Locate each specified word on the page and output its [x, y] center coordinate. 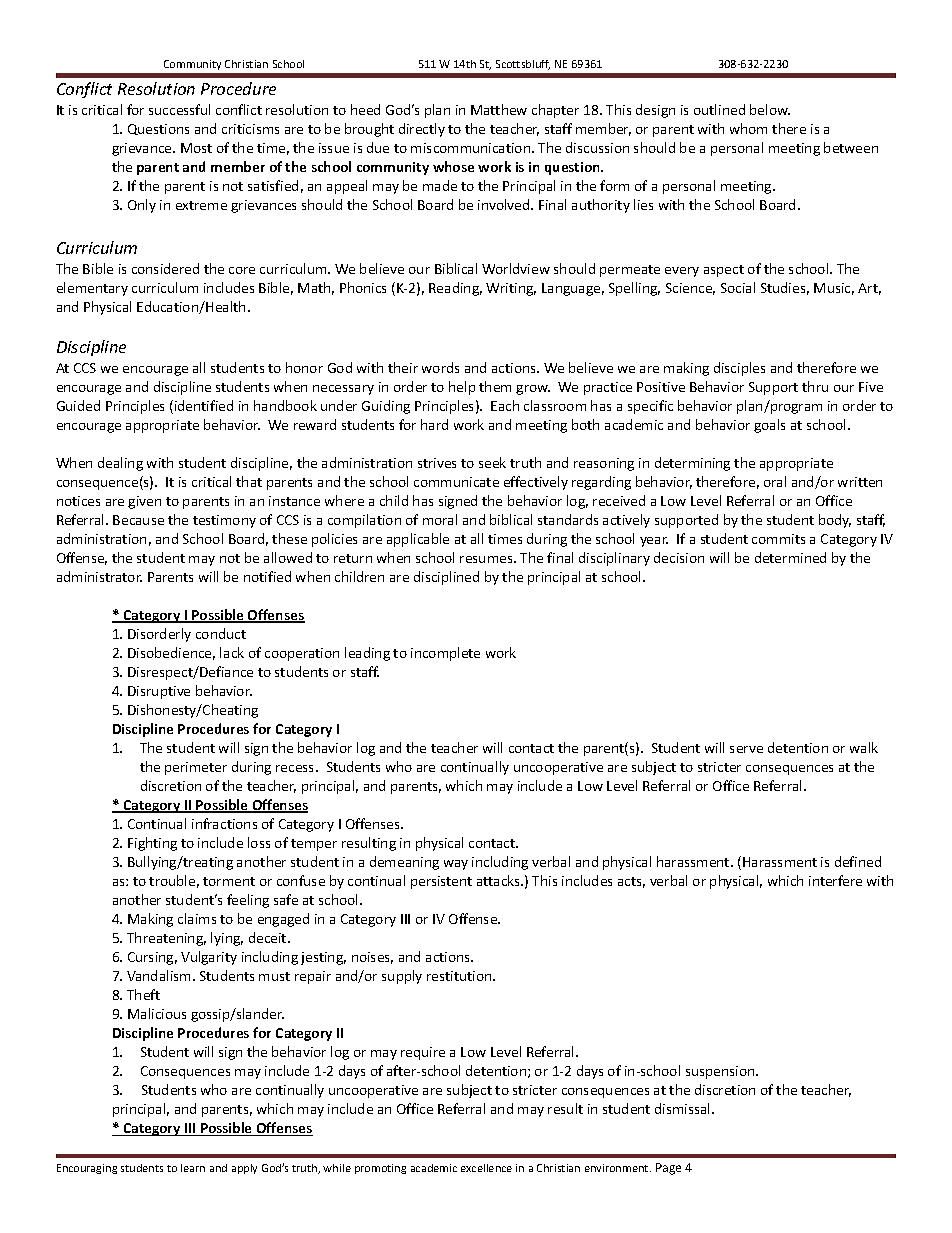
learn [193, 1168]
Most [196, 148]
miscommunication [472, 148]
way [456, 865]
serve [746, 749]
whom [748, 128]
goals [769, 426]
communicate [456, 482]
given [144, 502]
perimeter [196, 768]
